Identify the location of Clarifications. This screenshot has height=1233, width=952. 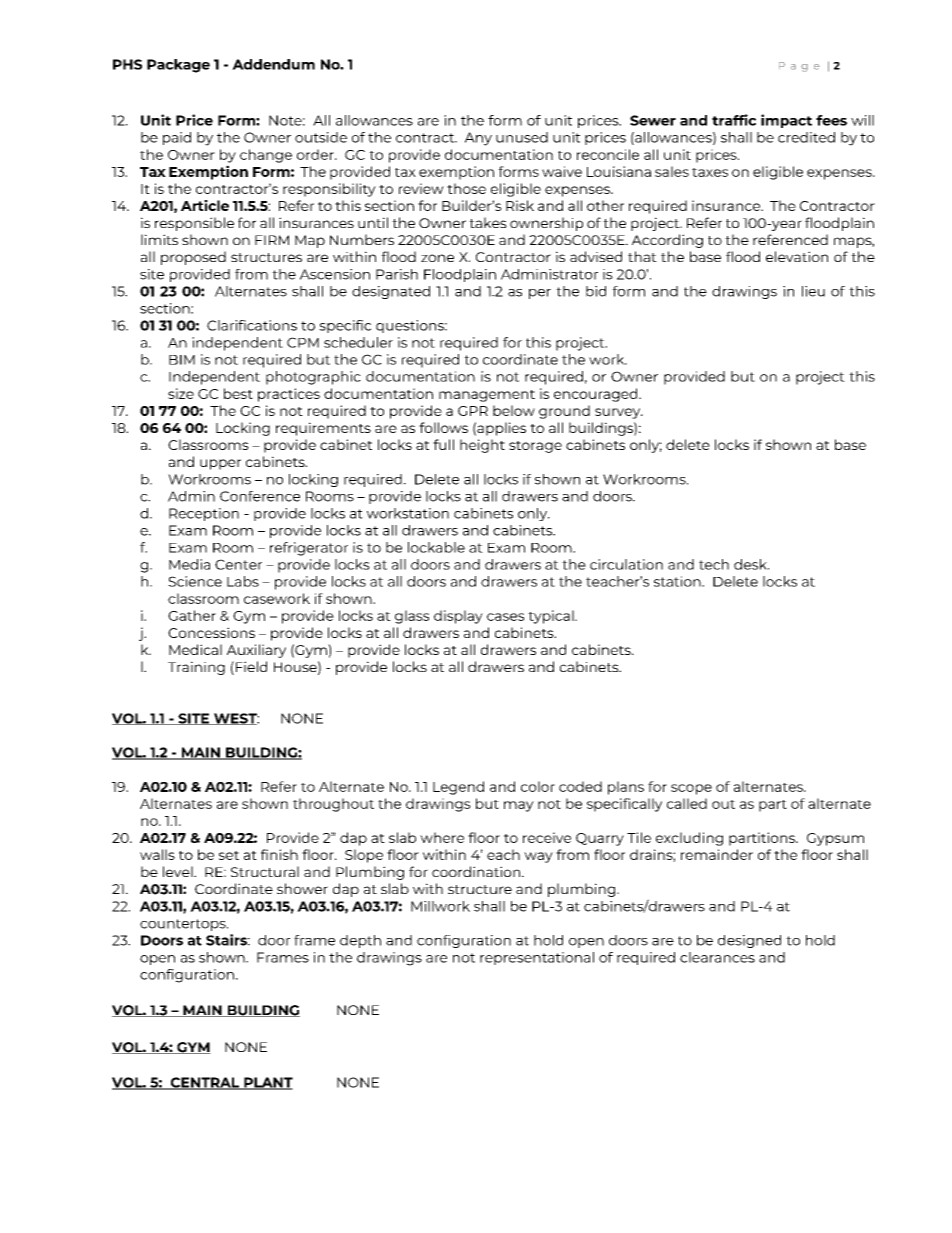
(252, 325).
